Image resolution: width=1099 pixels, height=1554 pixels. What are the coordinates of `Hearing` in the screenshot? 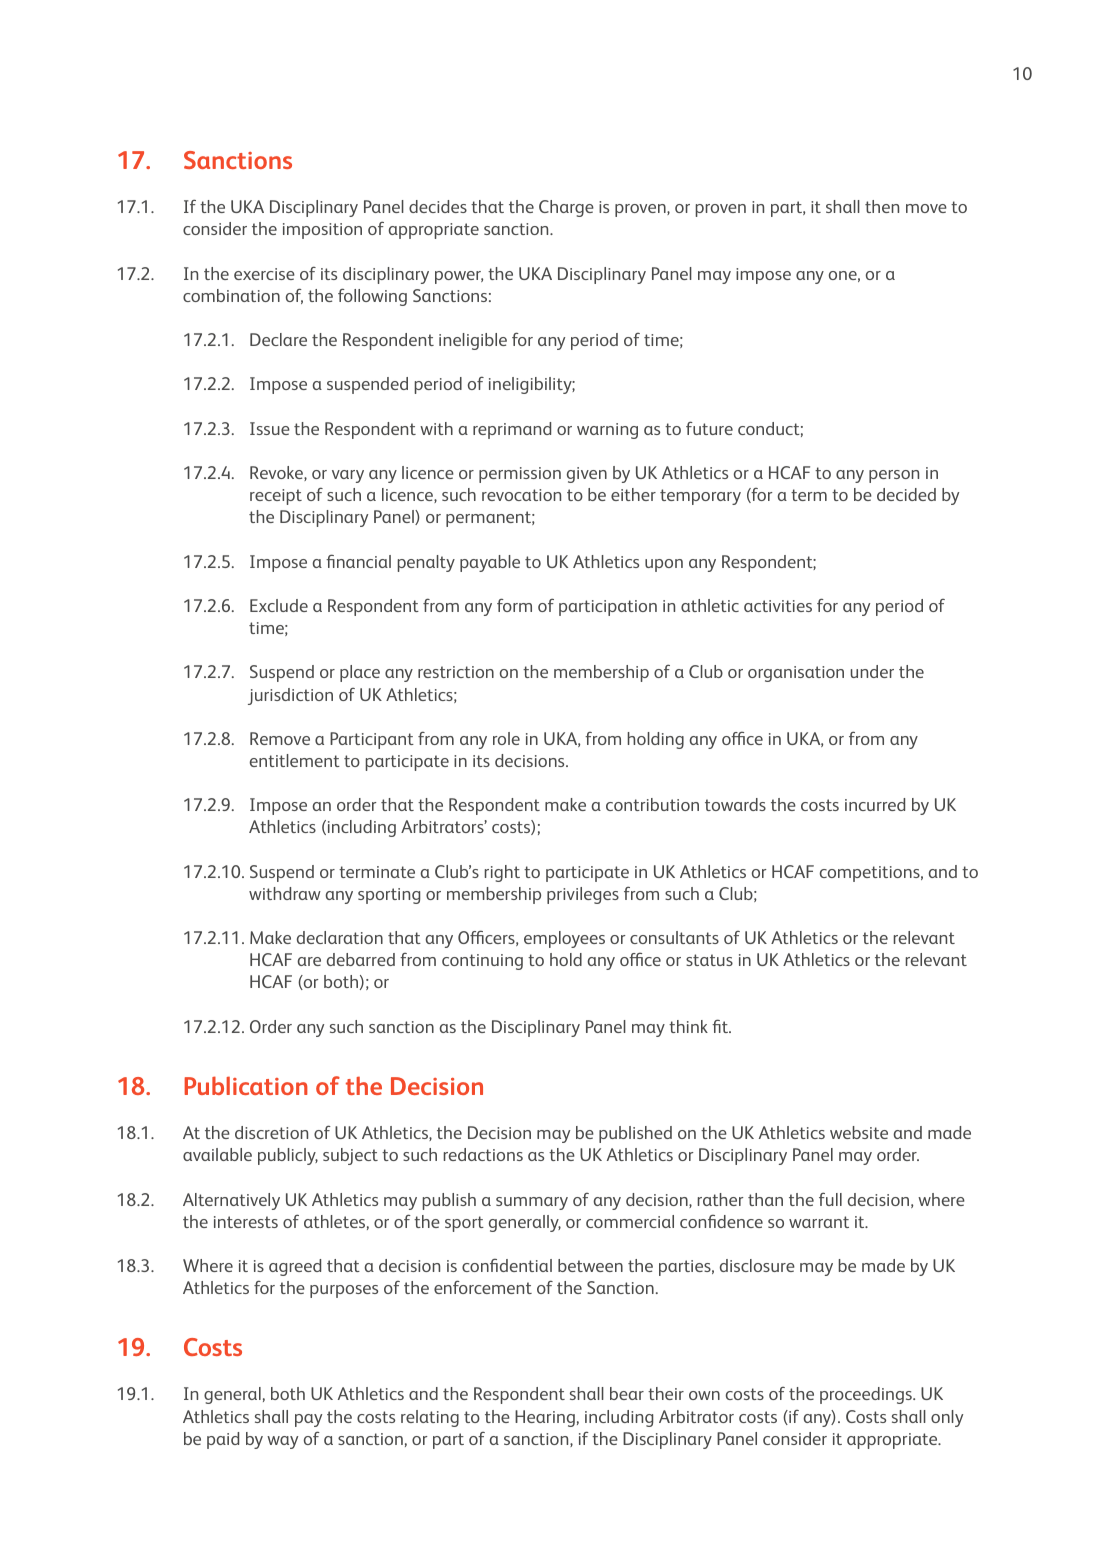 It's located at (545, 1418).
